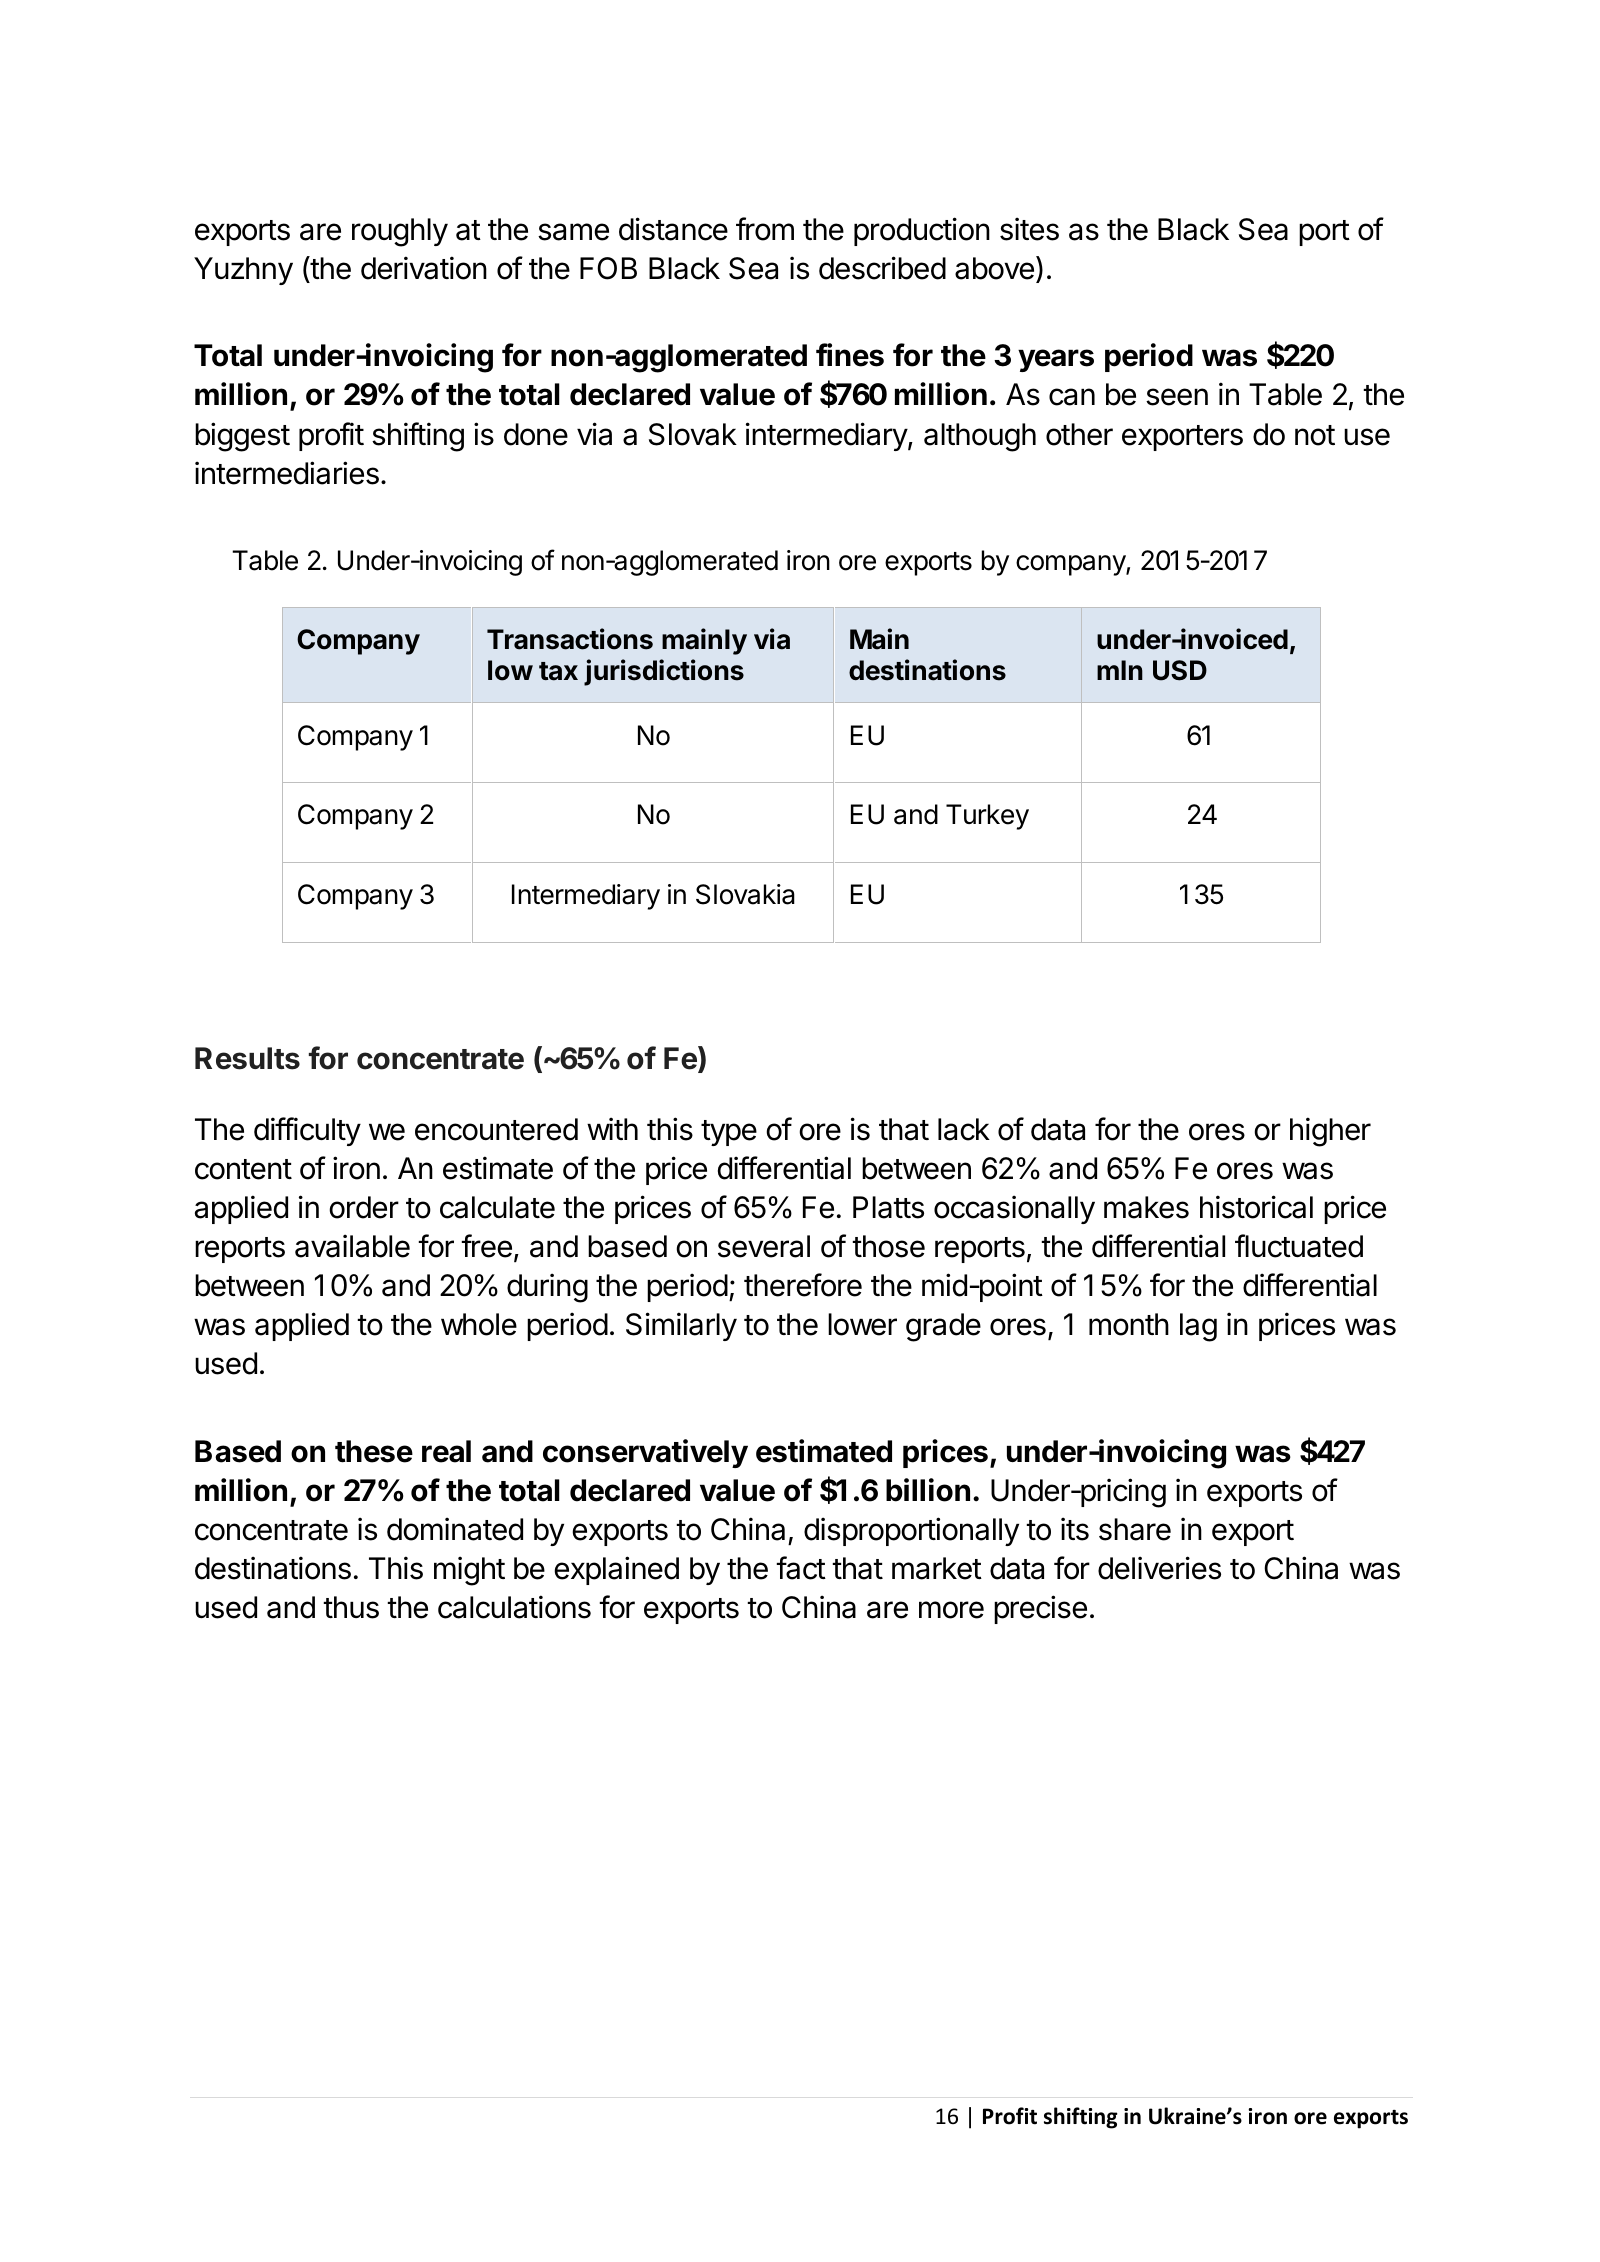 The image size is (1600, 2262). Describe the element at coordinates (1029, 229) in the document. I see `sites` at that location.
